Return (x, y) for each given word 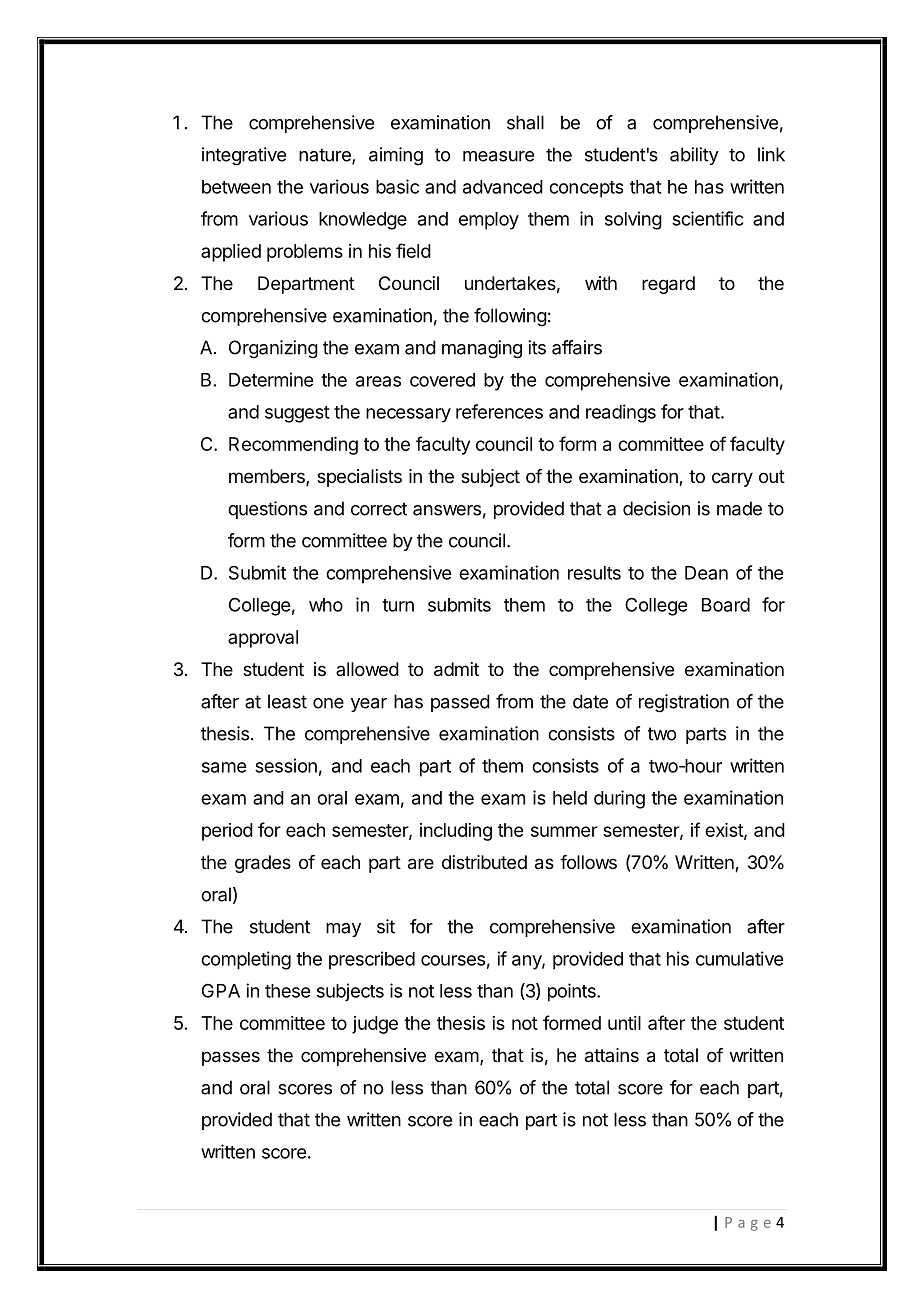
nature (326, 156)
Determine (271, 379)
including (456, 832)
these (287, 991)
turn (398, 605)
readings (621, 413)
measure (498, 156)
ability (694, 156)
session (286, 765)
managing (482, 349)
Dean (706, 573)
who (326, 605)
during (619, 799)
